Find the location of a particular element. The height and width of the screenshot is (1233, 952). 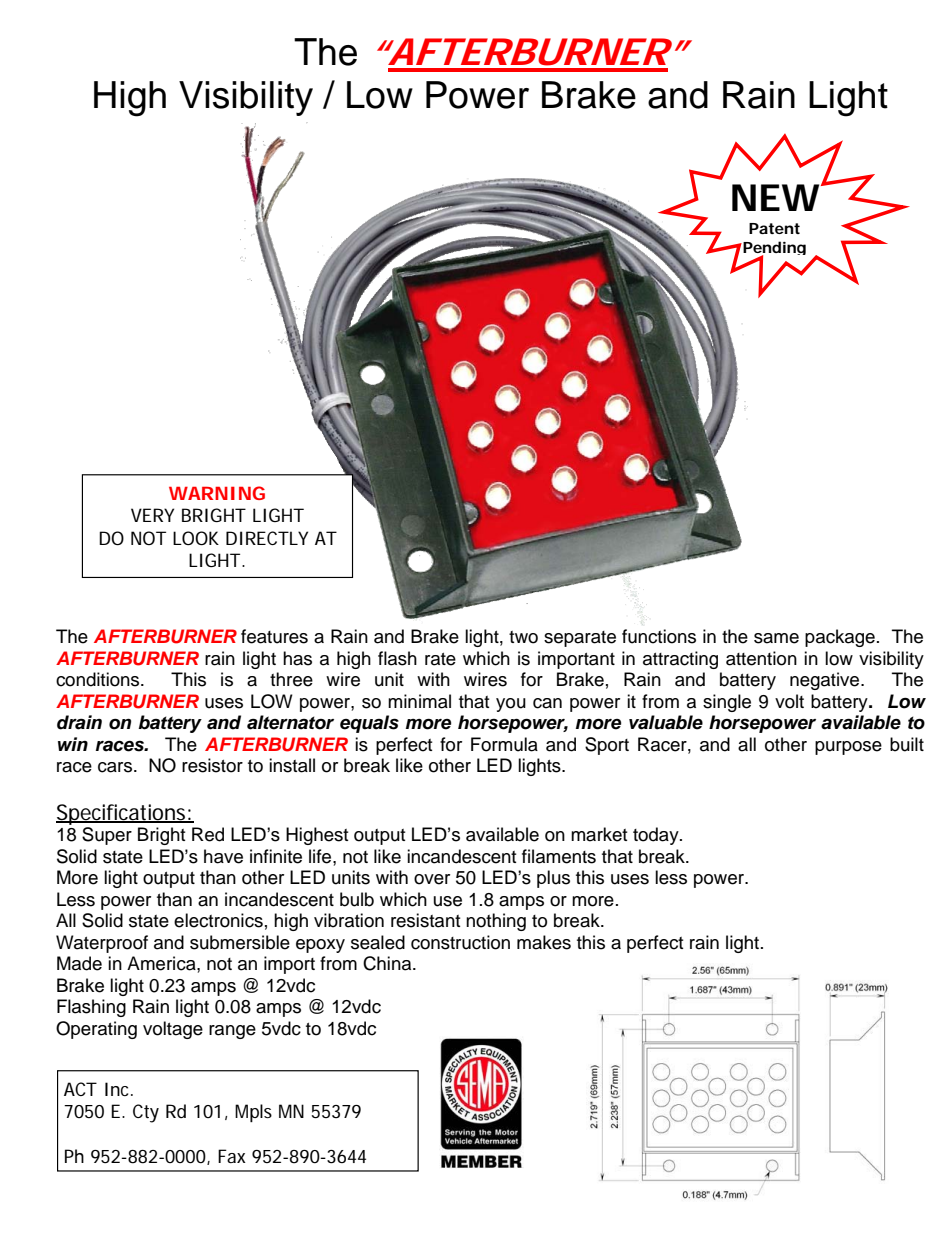

Fax is located at coordinates (232, 1156).
